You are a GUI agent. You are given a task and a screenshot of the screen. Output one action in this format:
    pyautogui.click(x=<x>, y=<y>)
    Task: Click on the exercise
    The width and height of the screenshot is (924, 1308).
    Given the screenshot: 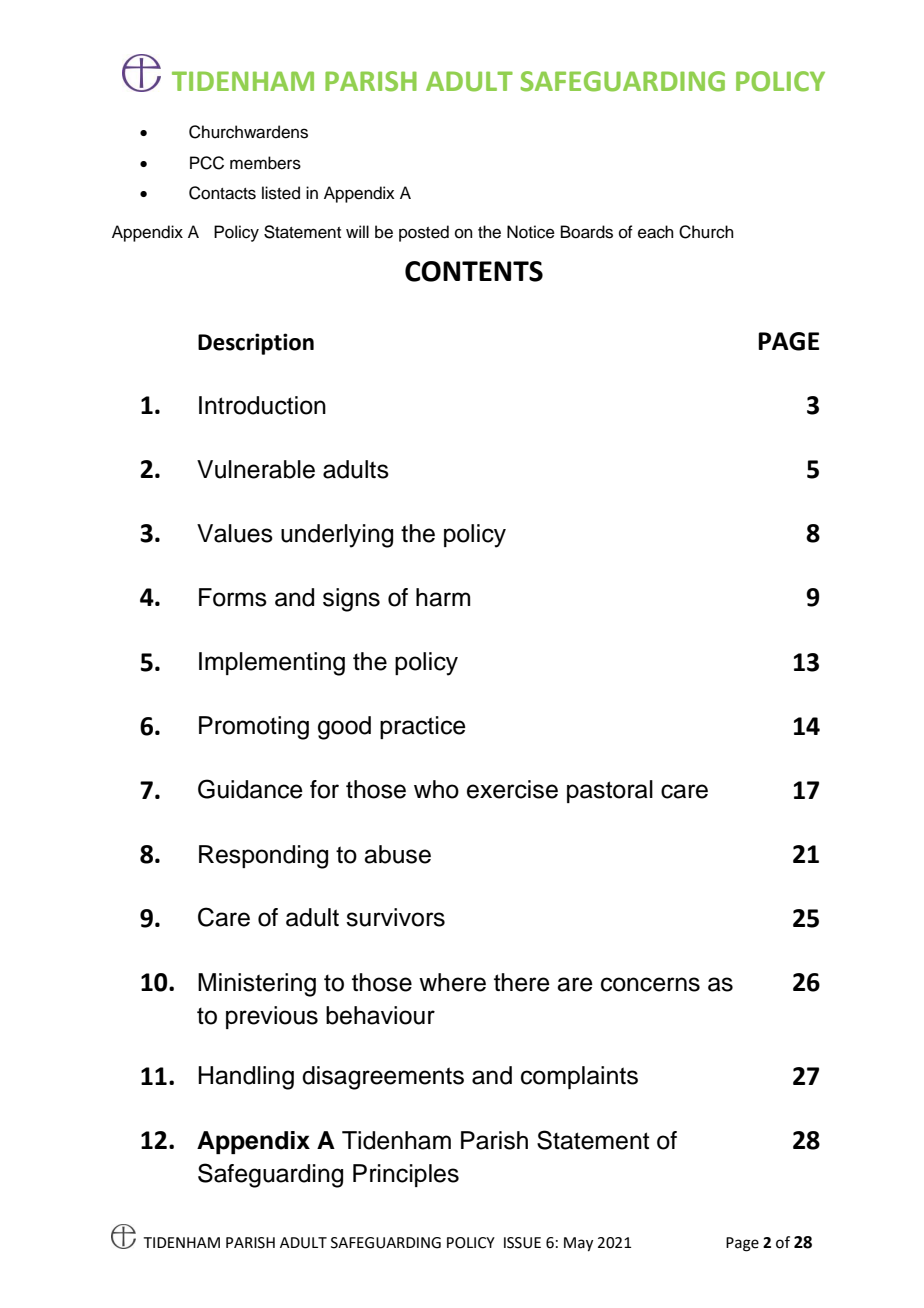 What is the action you would take?
    pyautogui.click(x=512, y=789)
